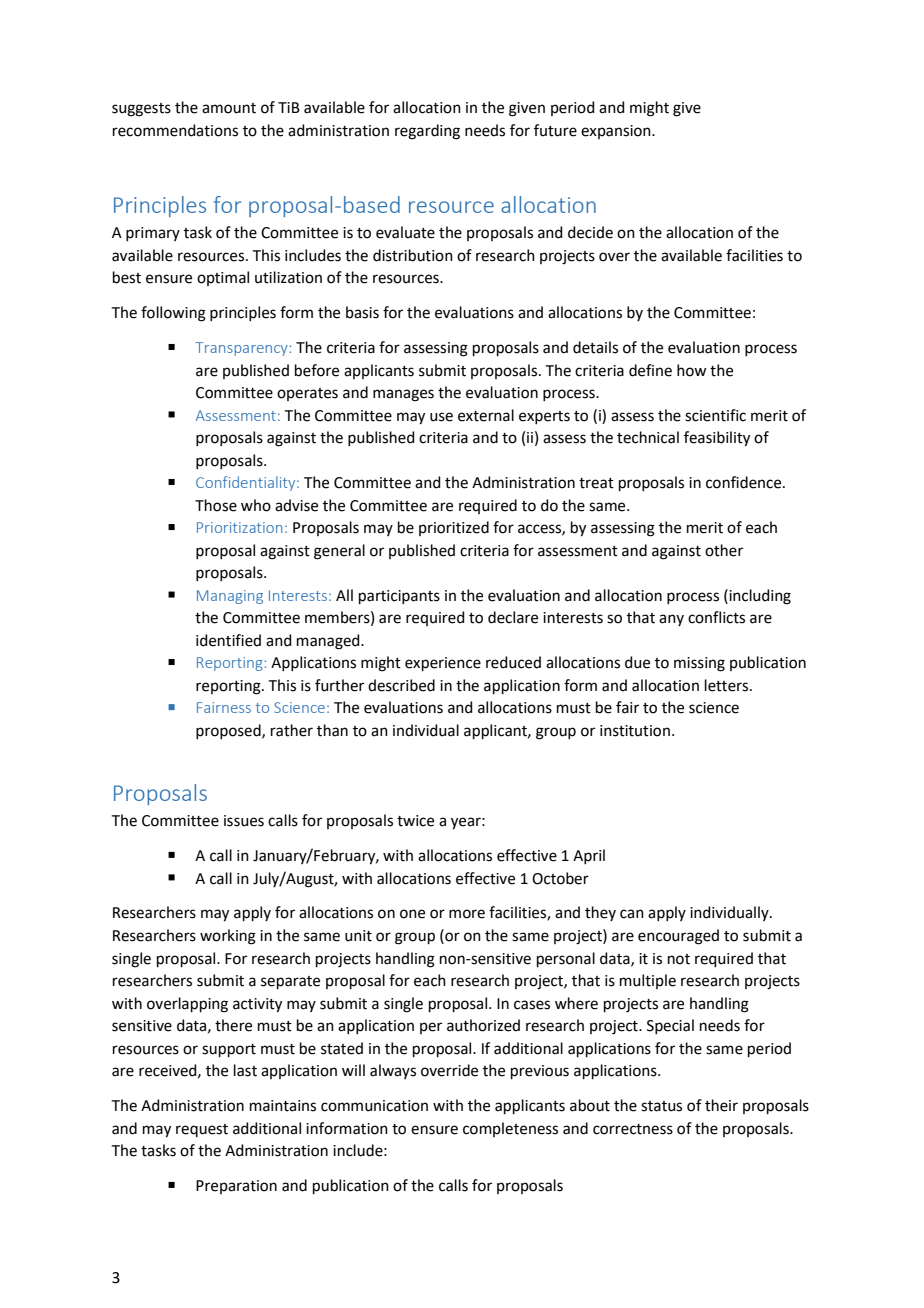  Describe the element at coordinates (427, 132) in the image. I see `regarding` at that location.
